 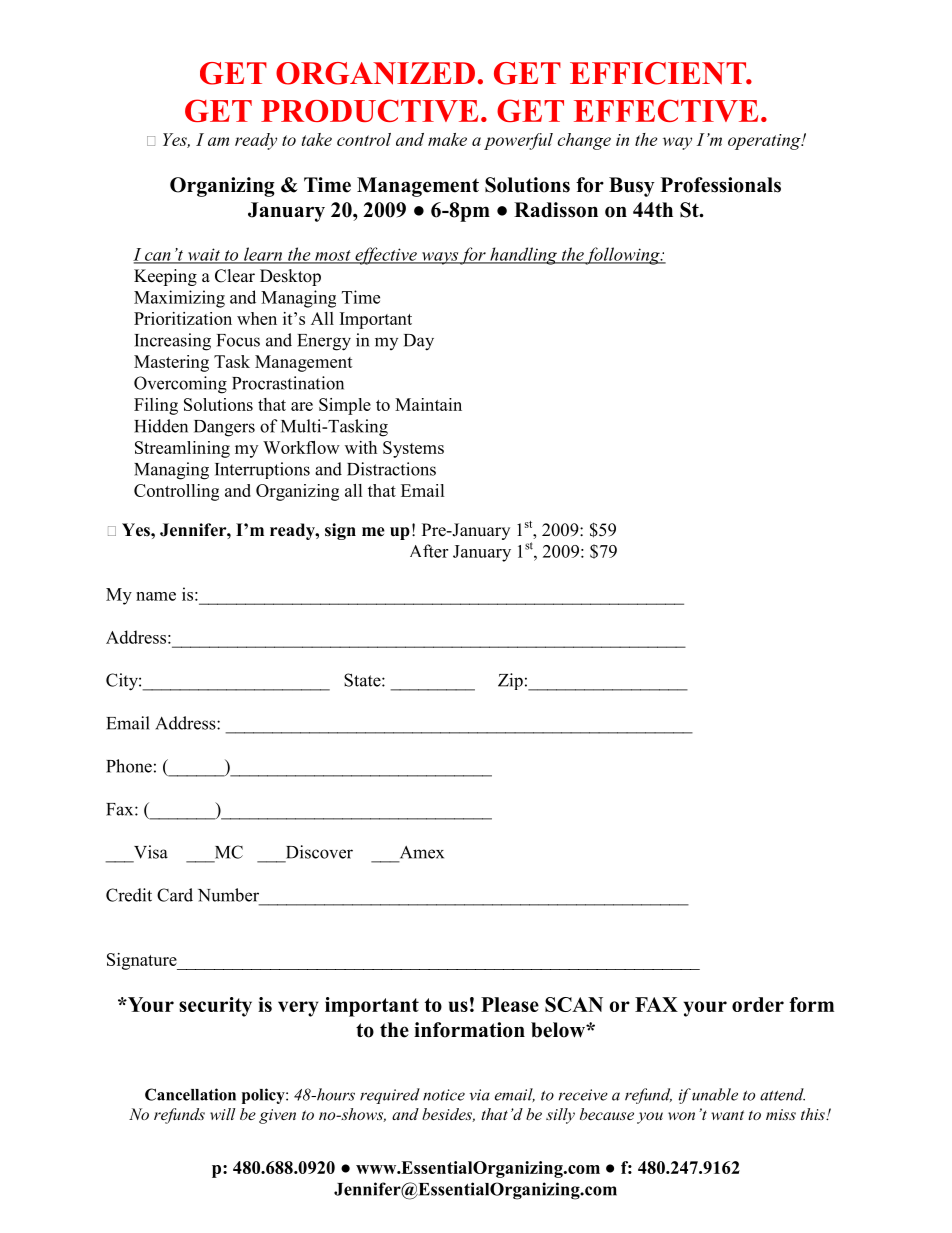 What do you see at coordinates (190, 1094) in the image?
I see `Cancellation` at bounding box center [190, 1094].
